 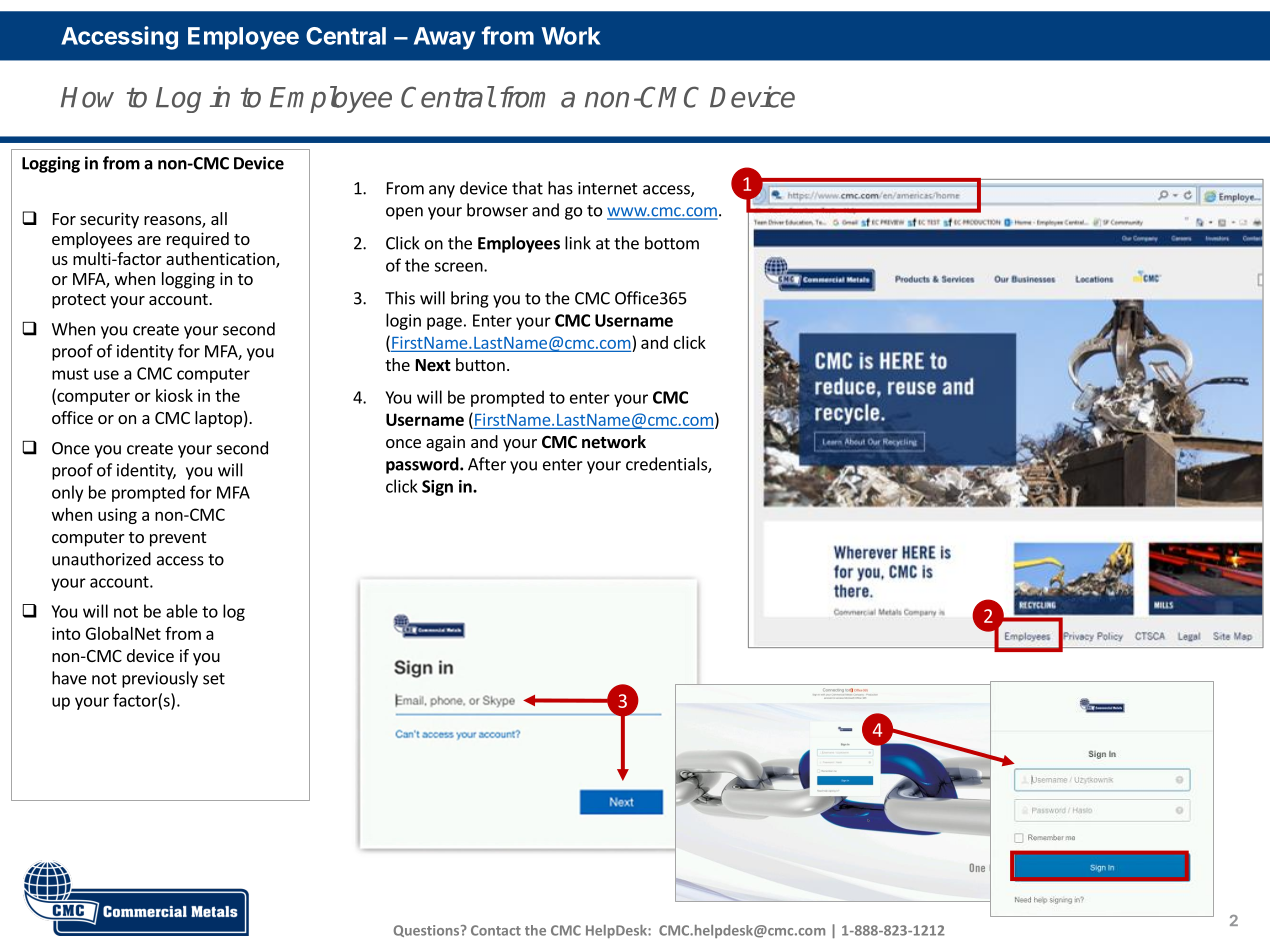 What do you see at coordinates (109, 220) in the screenshot?
I see `security` at bounding box center [109, 220].
